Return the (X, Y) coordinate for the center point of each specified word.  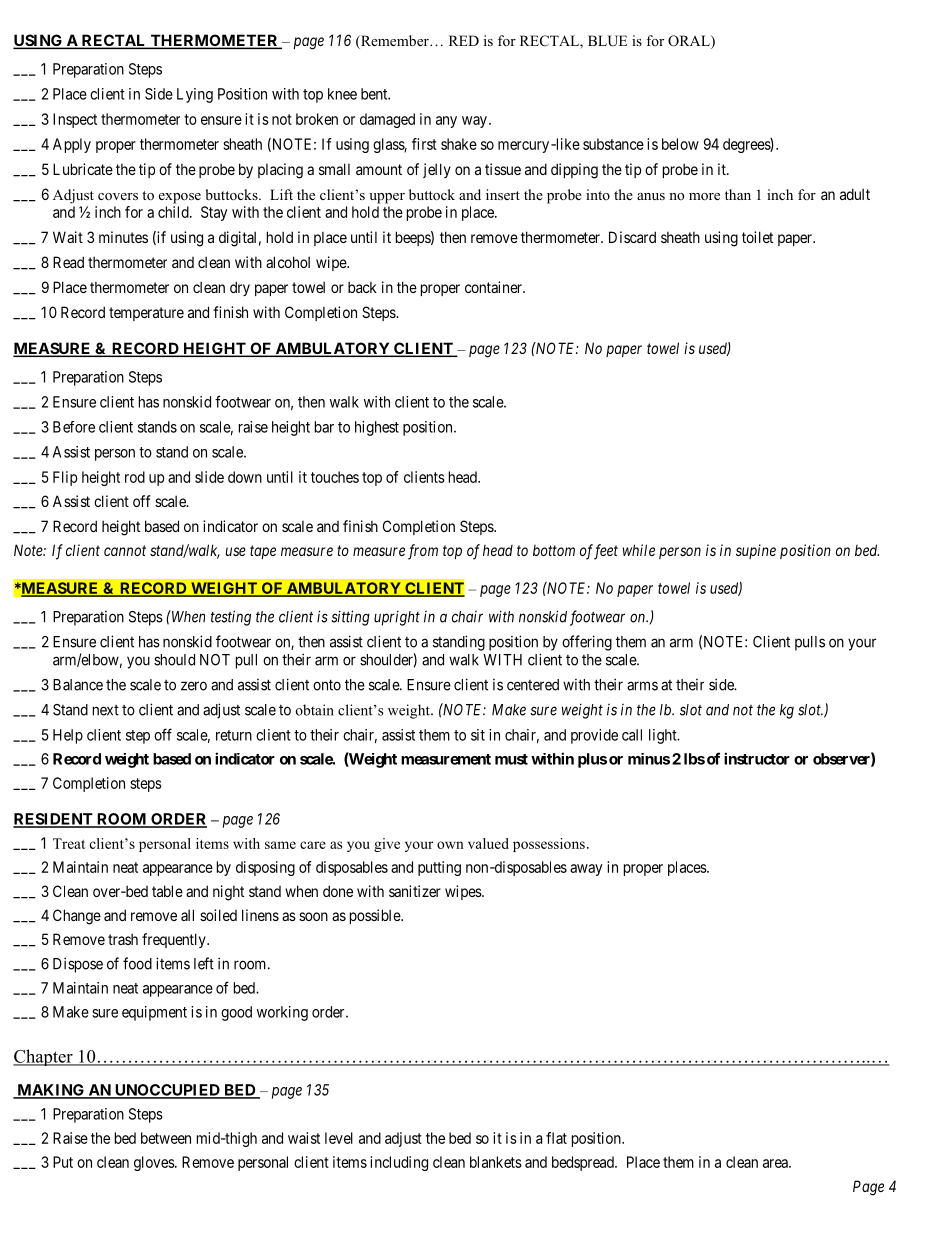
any (446, 122)
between (166, 1138)
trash (123, 939)
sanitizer (415, 891)
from (423, 552)
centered (533, 685)
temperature (146, 314)
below (680, 144)
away (586, 870)
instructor (757, 758)
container (494, 287)
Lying (195, 95)
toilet (757, 237)
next (106, 710)
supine (756, 551)
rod (135, 477)
